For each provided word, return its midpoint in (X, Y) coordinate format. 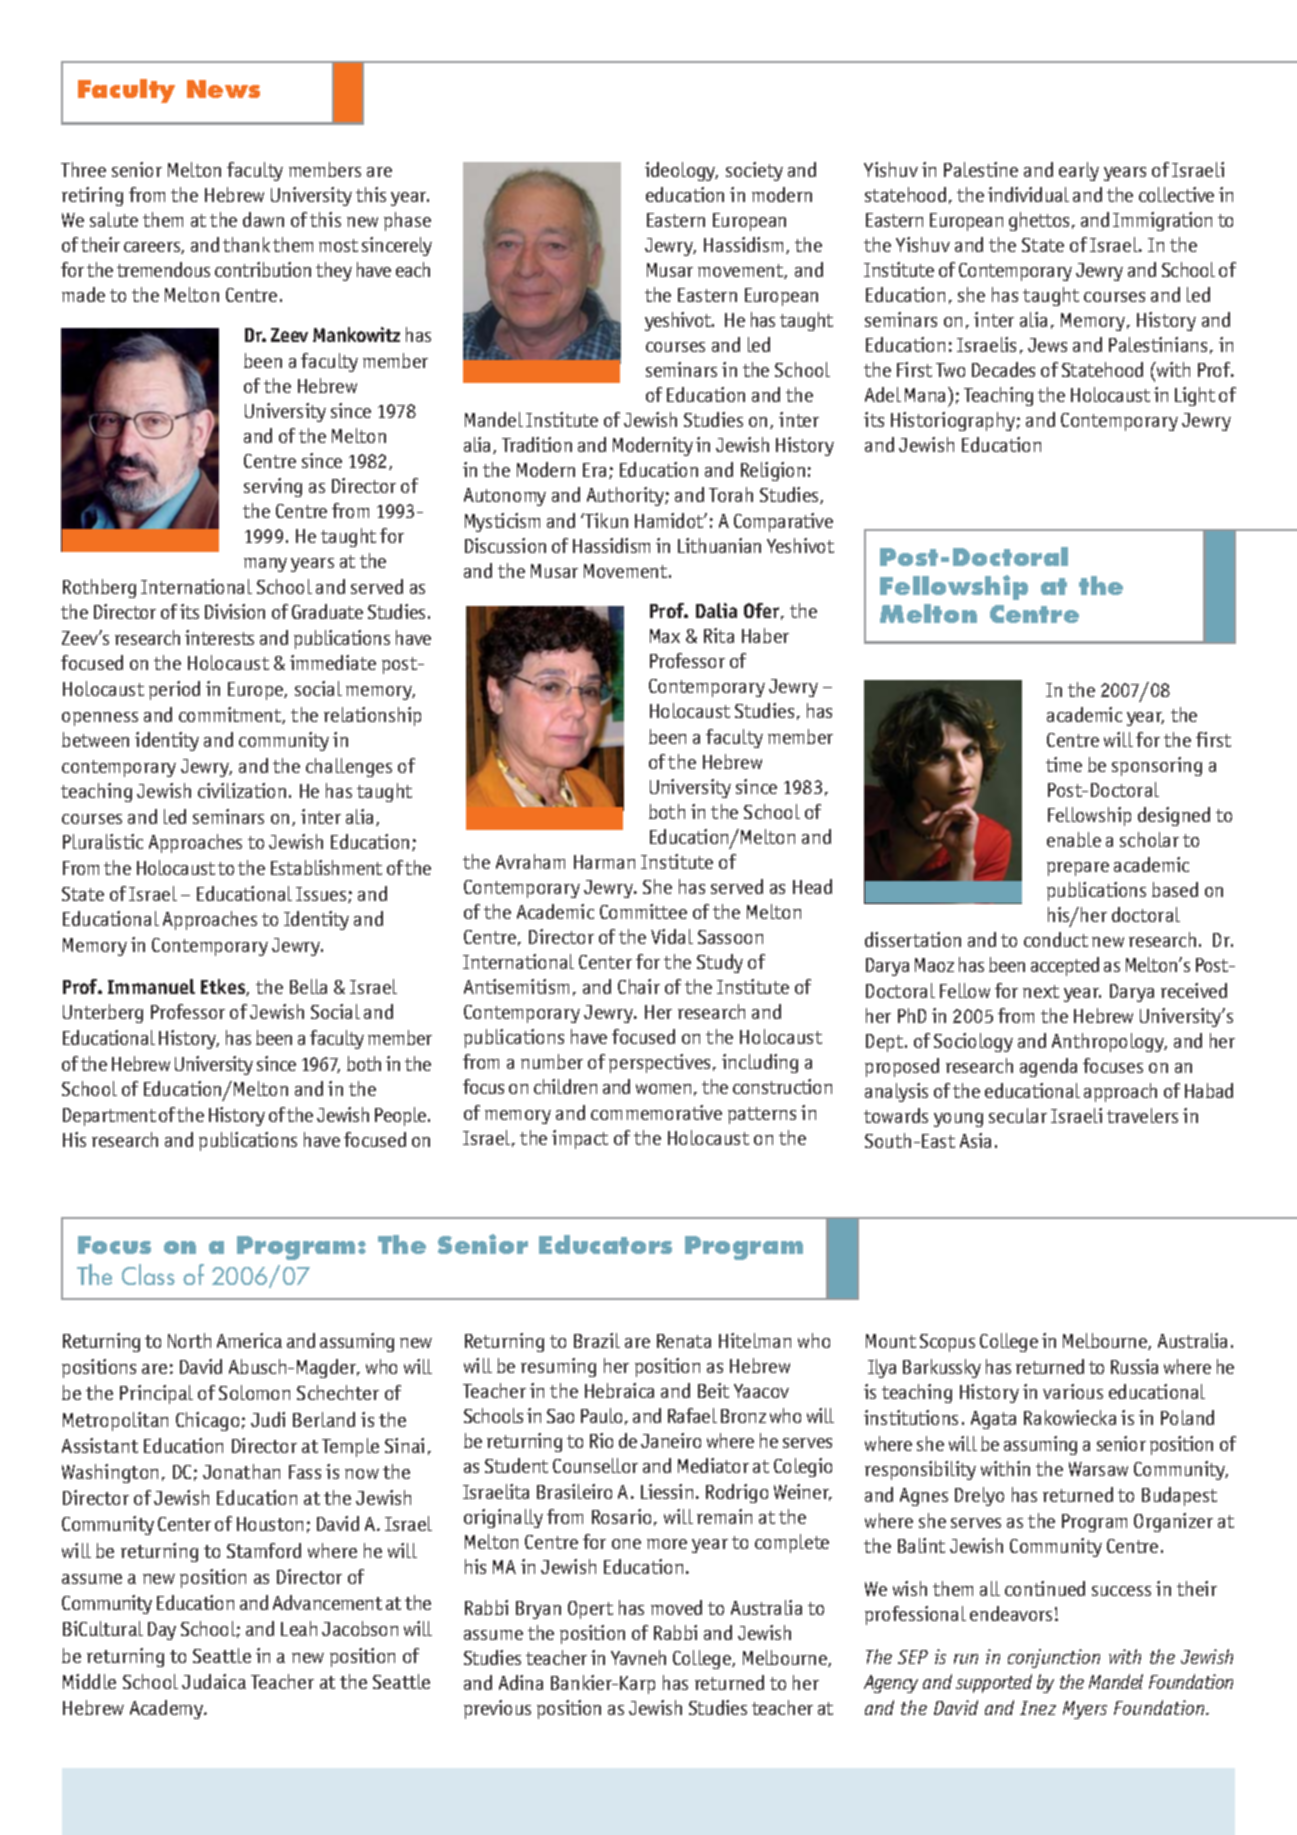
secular (1018, 1115)
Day (162, 1631)
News (223, 89)
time (1064, 764)
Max (665, 636)
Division (235, 611)
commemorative (656, 1112)
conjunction (1054, 1658)
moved (676, 1607)
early (1079, 171)
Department (109, 1117)
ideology (681, 171)
